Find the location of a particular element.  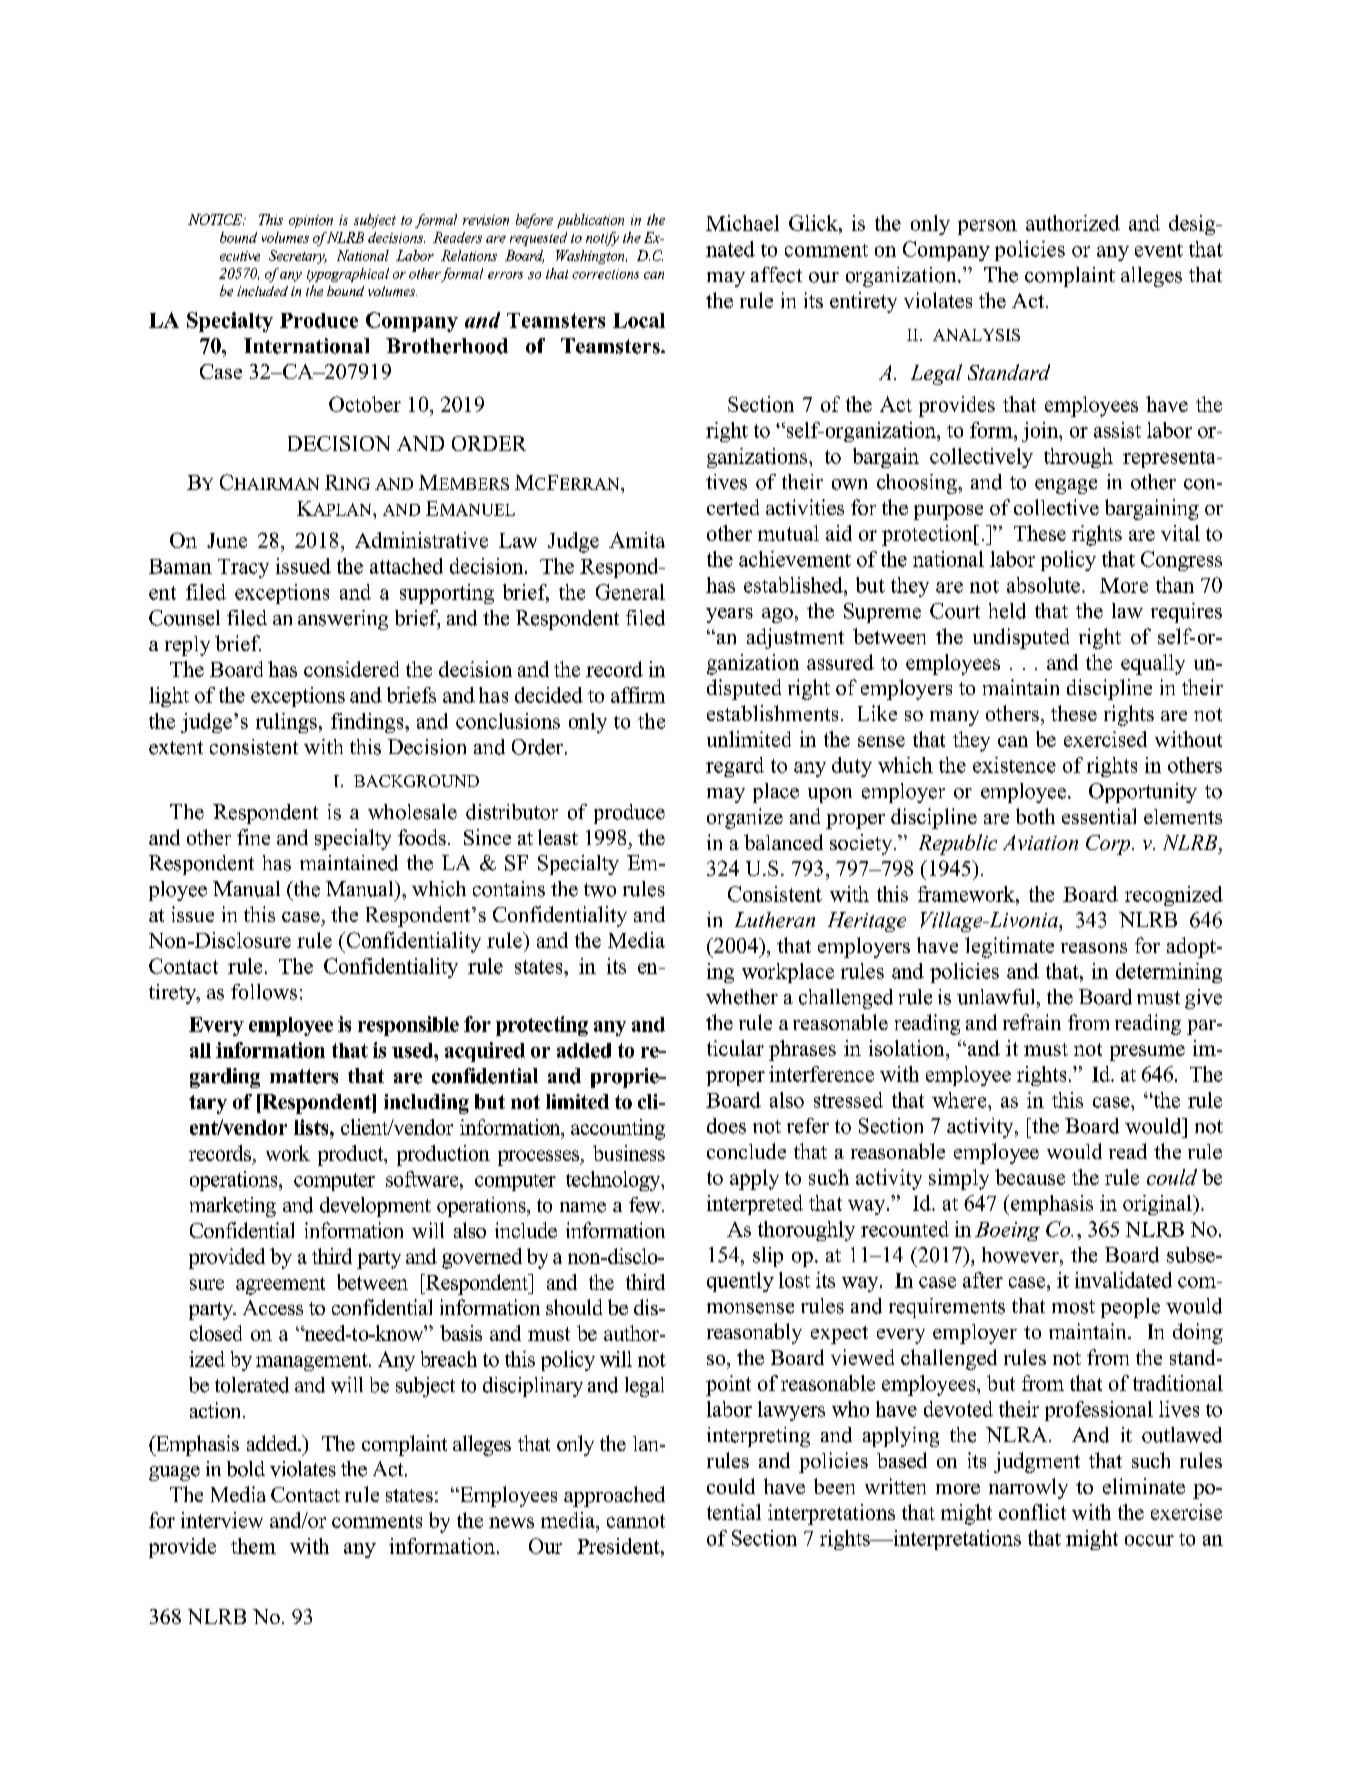

Corp is located at coordinates (1109, 845).
